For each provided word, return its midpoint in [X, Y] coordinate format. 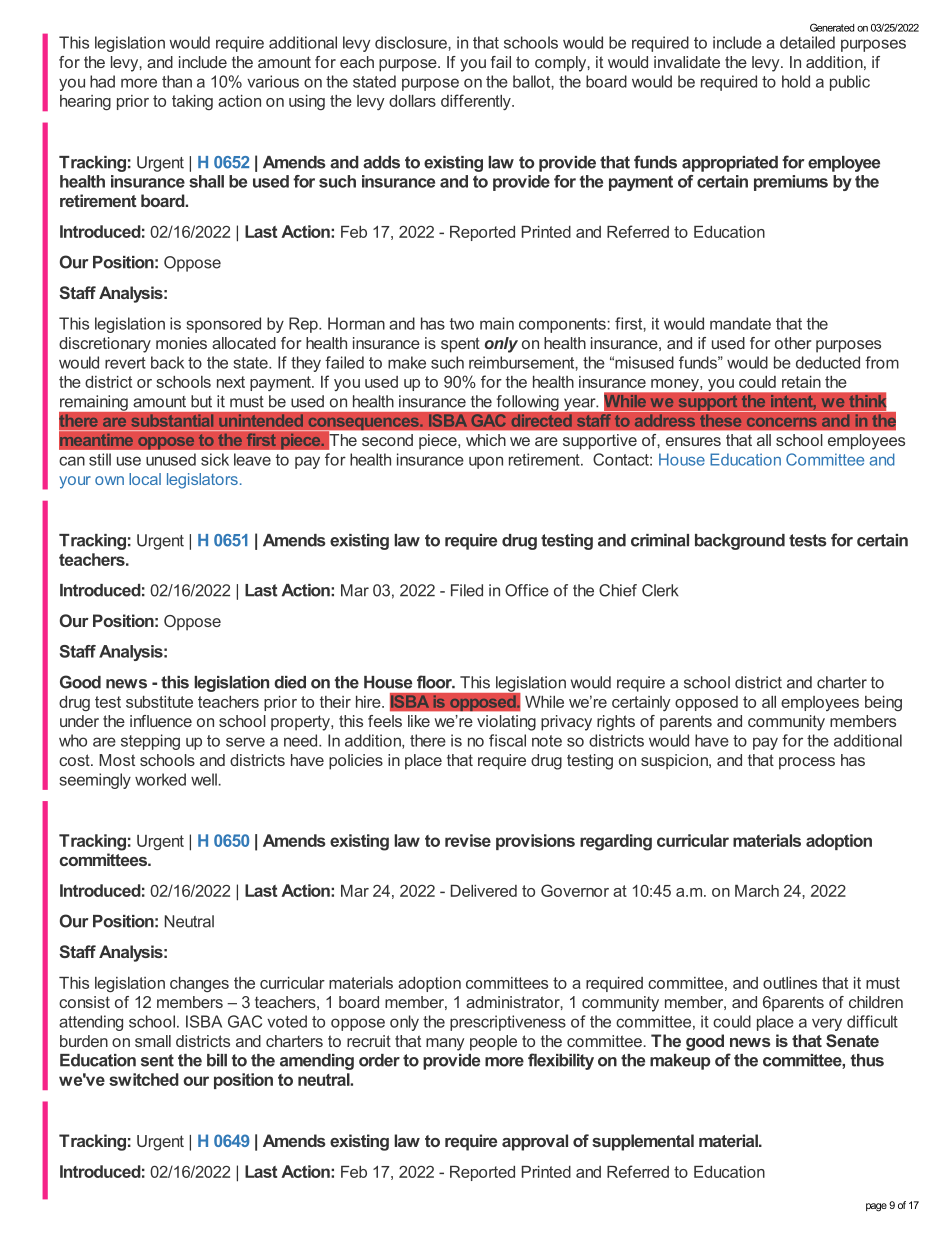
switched [144, 1079]
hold [796, 81]
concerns [782, 422]
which [486, 440]
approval [535, 1142]
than [177, 81]
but [201, 401]
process [807, 763]
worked [160, 779]
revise [468, 840]
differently [477, 102]
